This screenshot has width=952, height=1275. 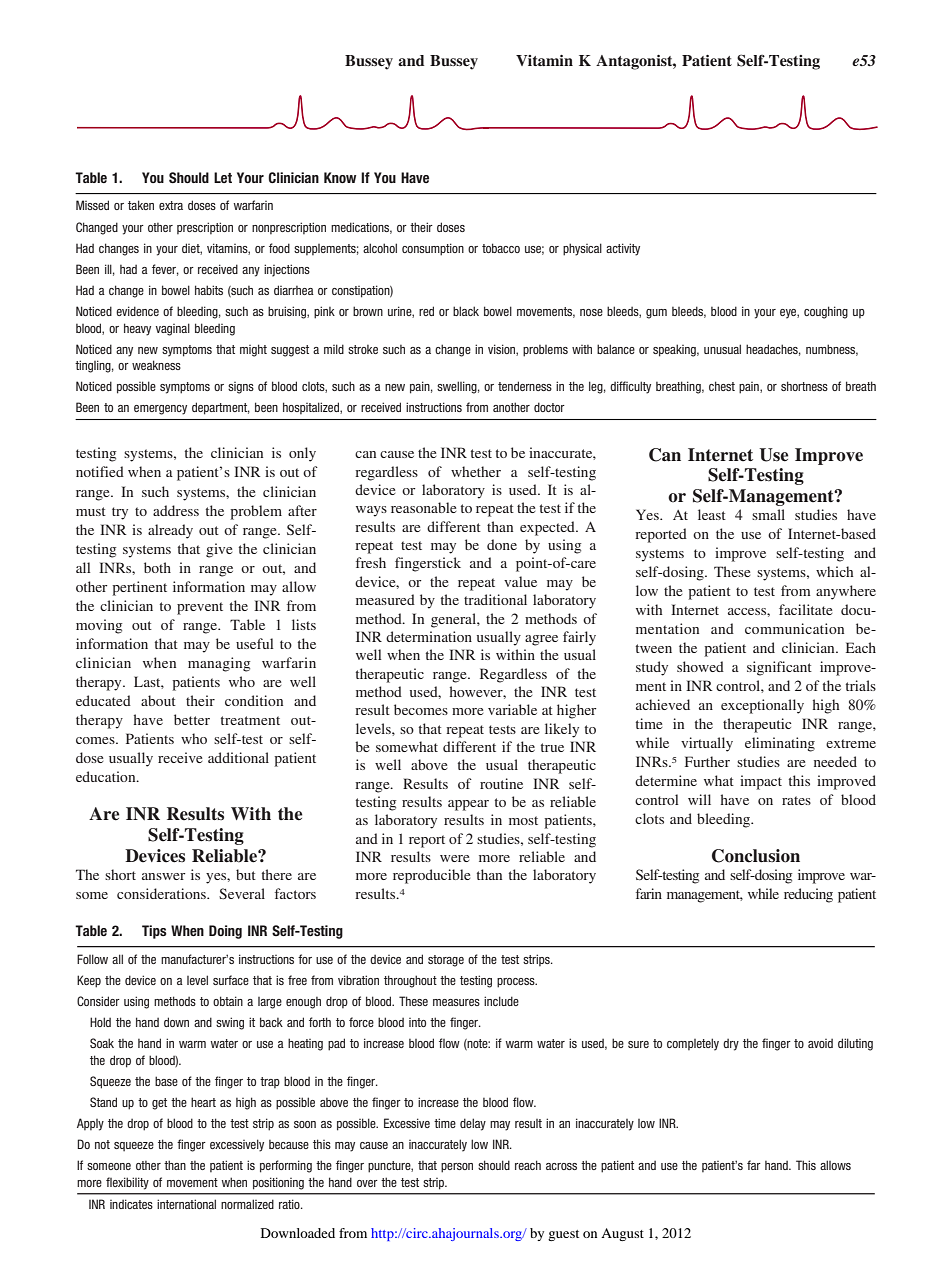 I want to click on tobacco, so click(x=501, y=248).
